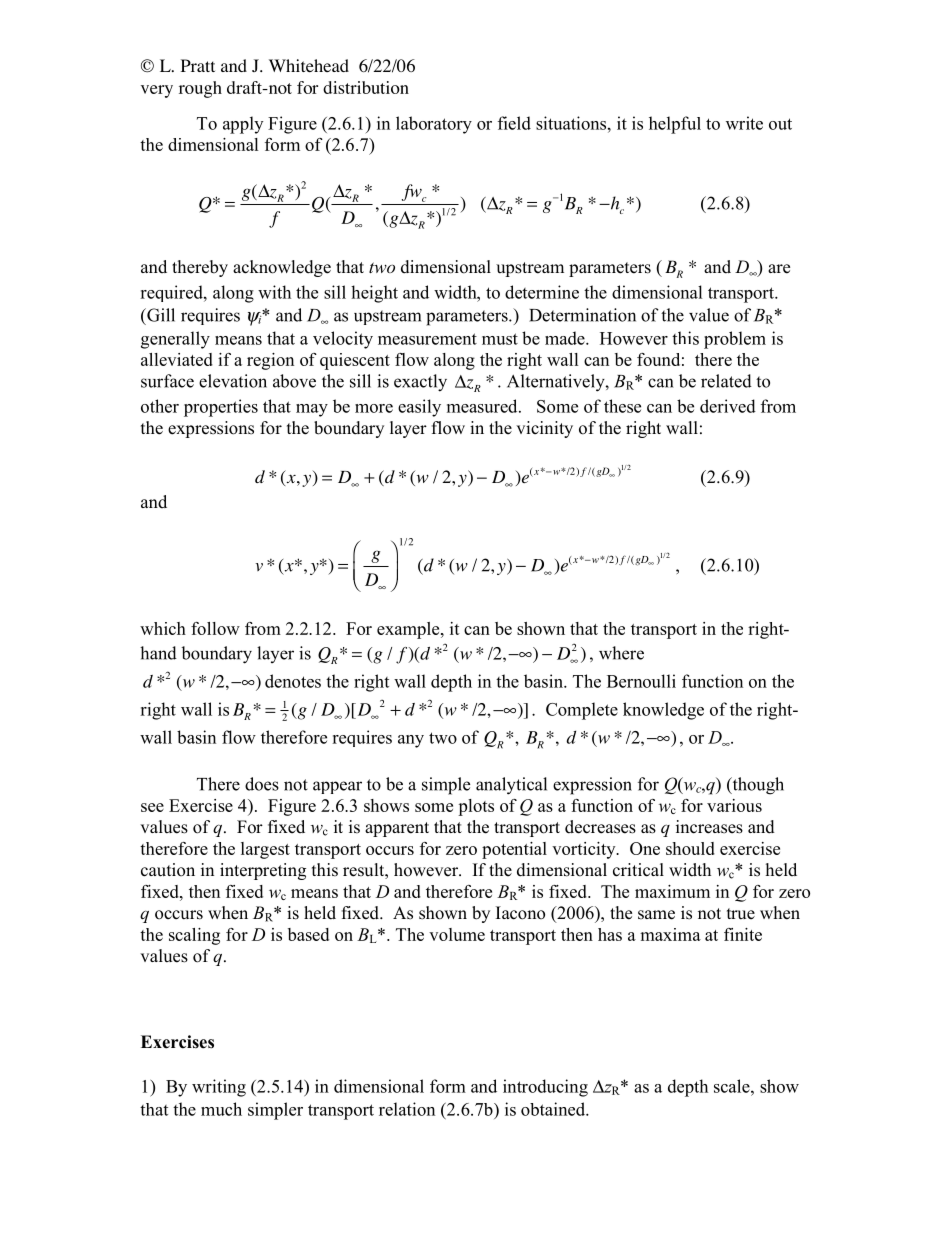  Describe the element at coordinates (675, 125) in the screenshot. I see `helpful` at that location.
